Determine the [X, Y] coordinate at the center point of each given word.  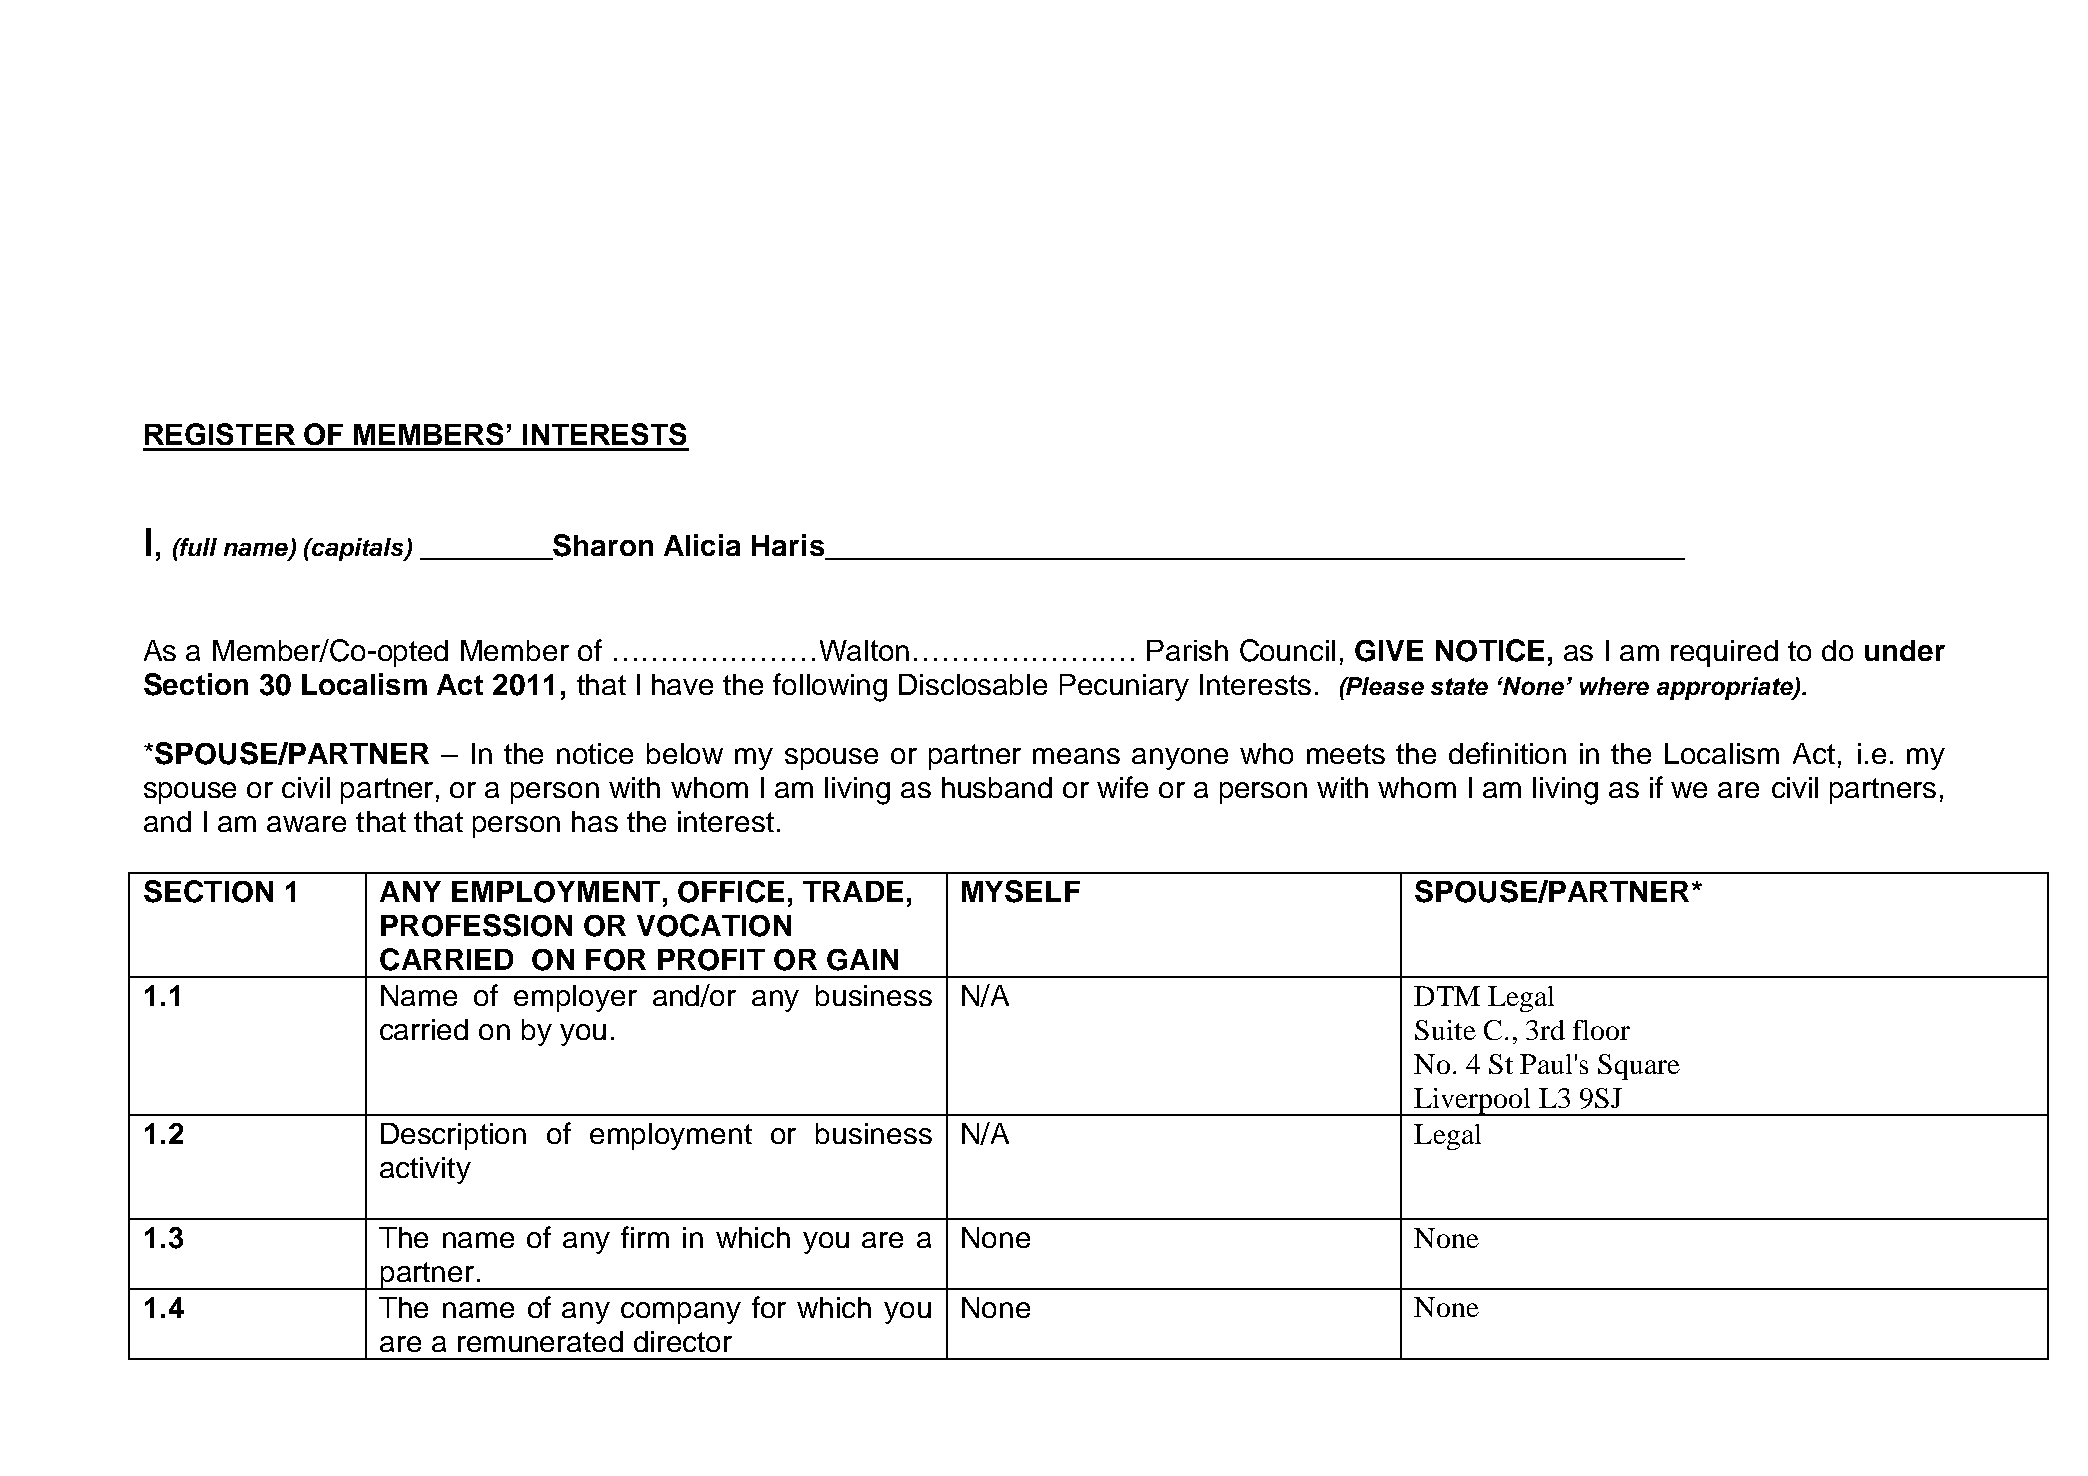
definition [1507, 753]
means [1076, 756]
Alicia [702, 545]
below [685, 753]
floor [1601, 1030]
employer [575, 998]
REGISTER [220, 434]
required [1724, 653]
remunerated [540, 1341]
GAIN [862, 960]
